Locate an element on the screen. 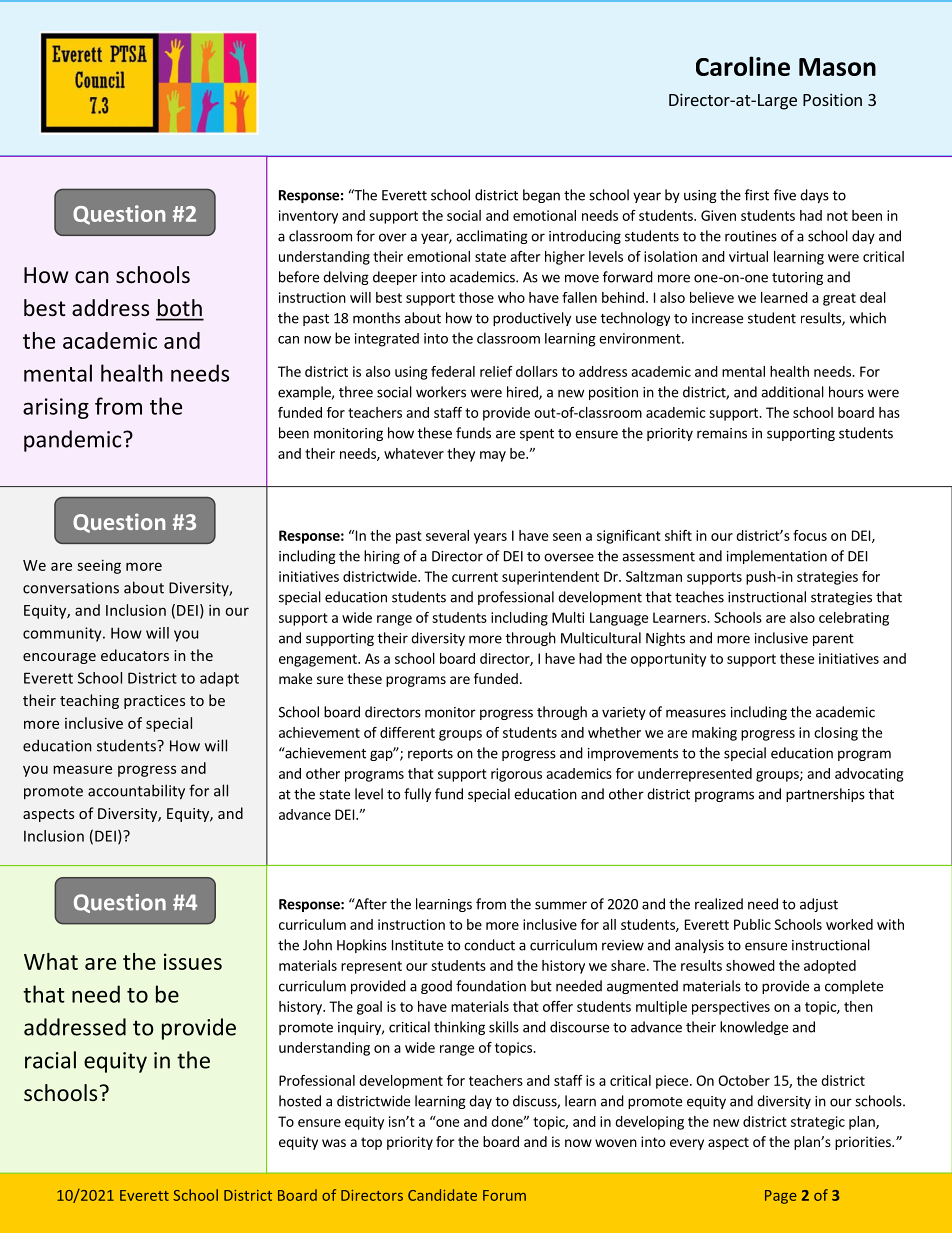  inventory is located at coordinates (308, 217).
